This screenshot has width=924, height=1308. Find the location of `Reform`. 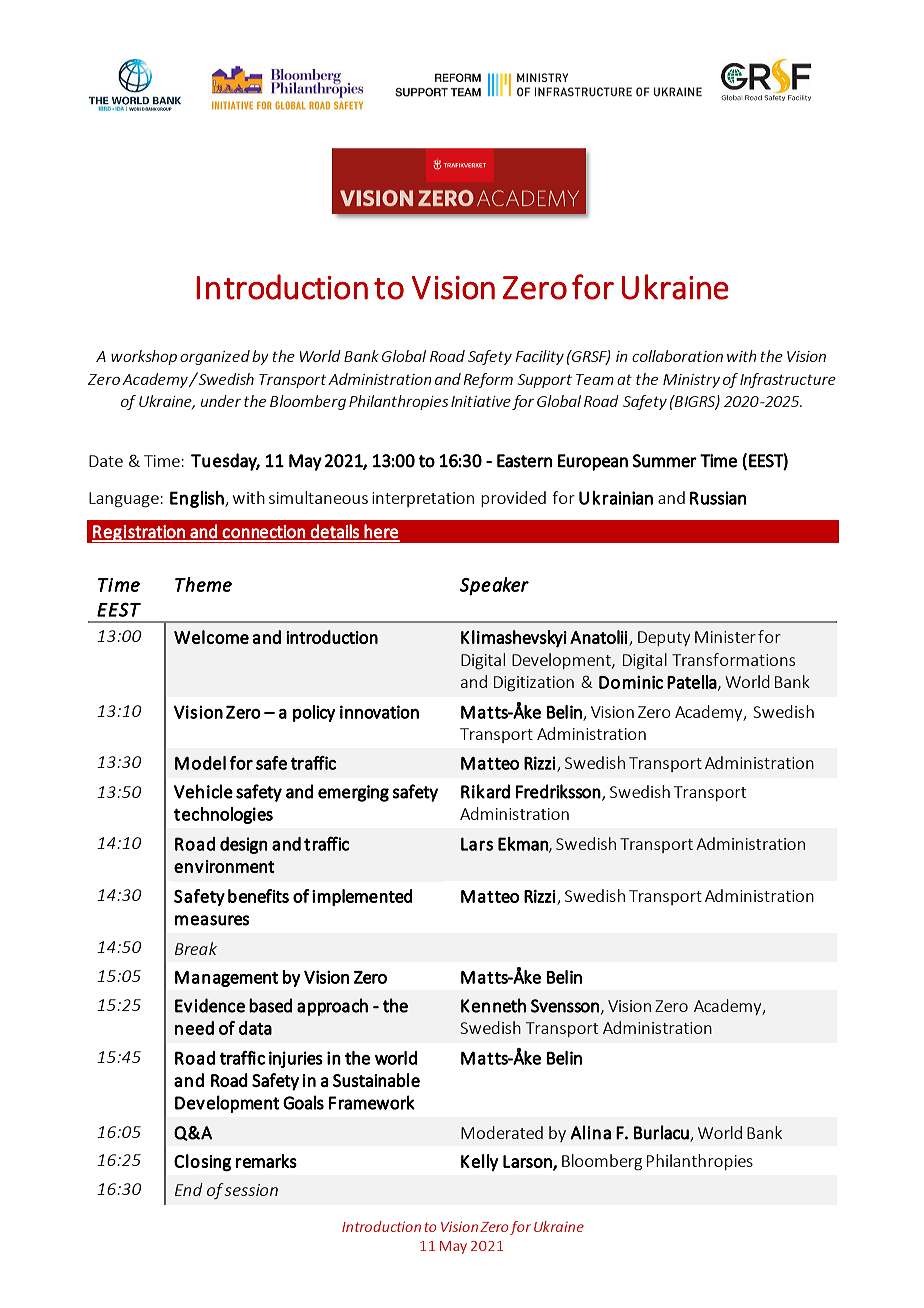

Reform is located at coordinates (488, 380).
